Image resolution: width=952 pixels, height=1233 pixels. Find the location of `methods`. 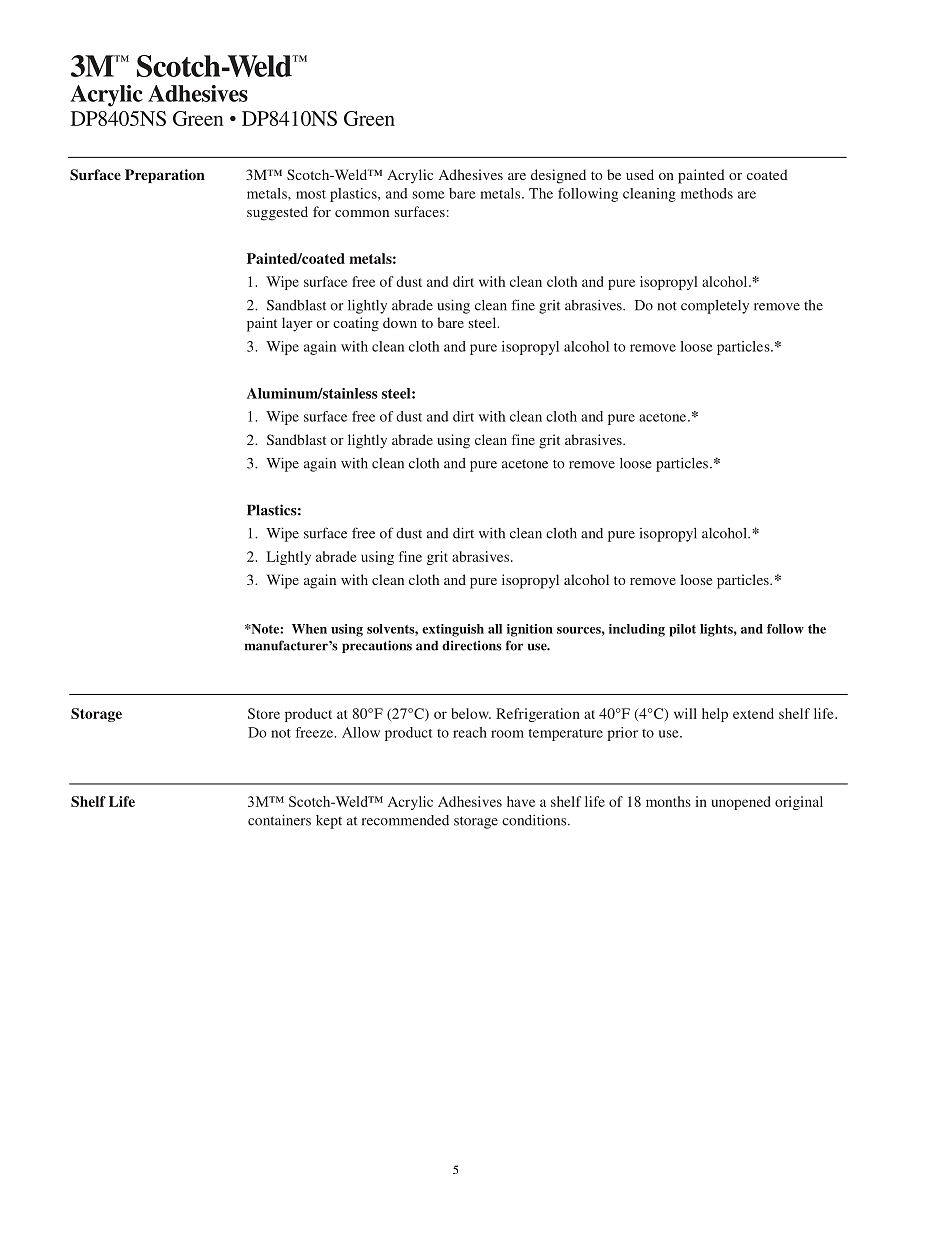

methods is located at coordinates (707, 193).
